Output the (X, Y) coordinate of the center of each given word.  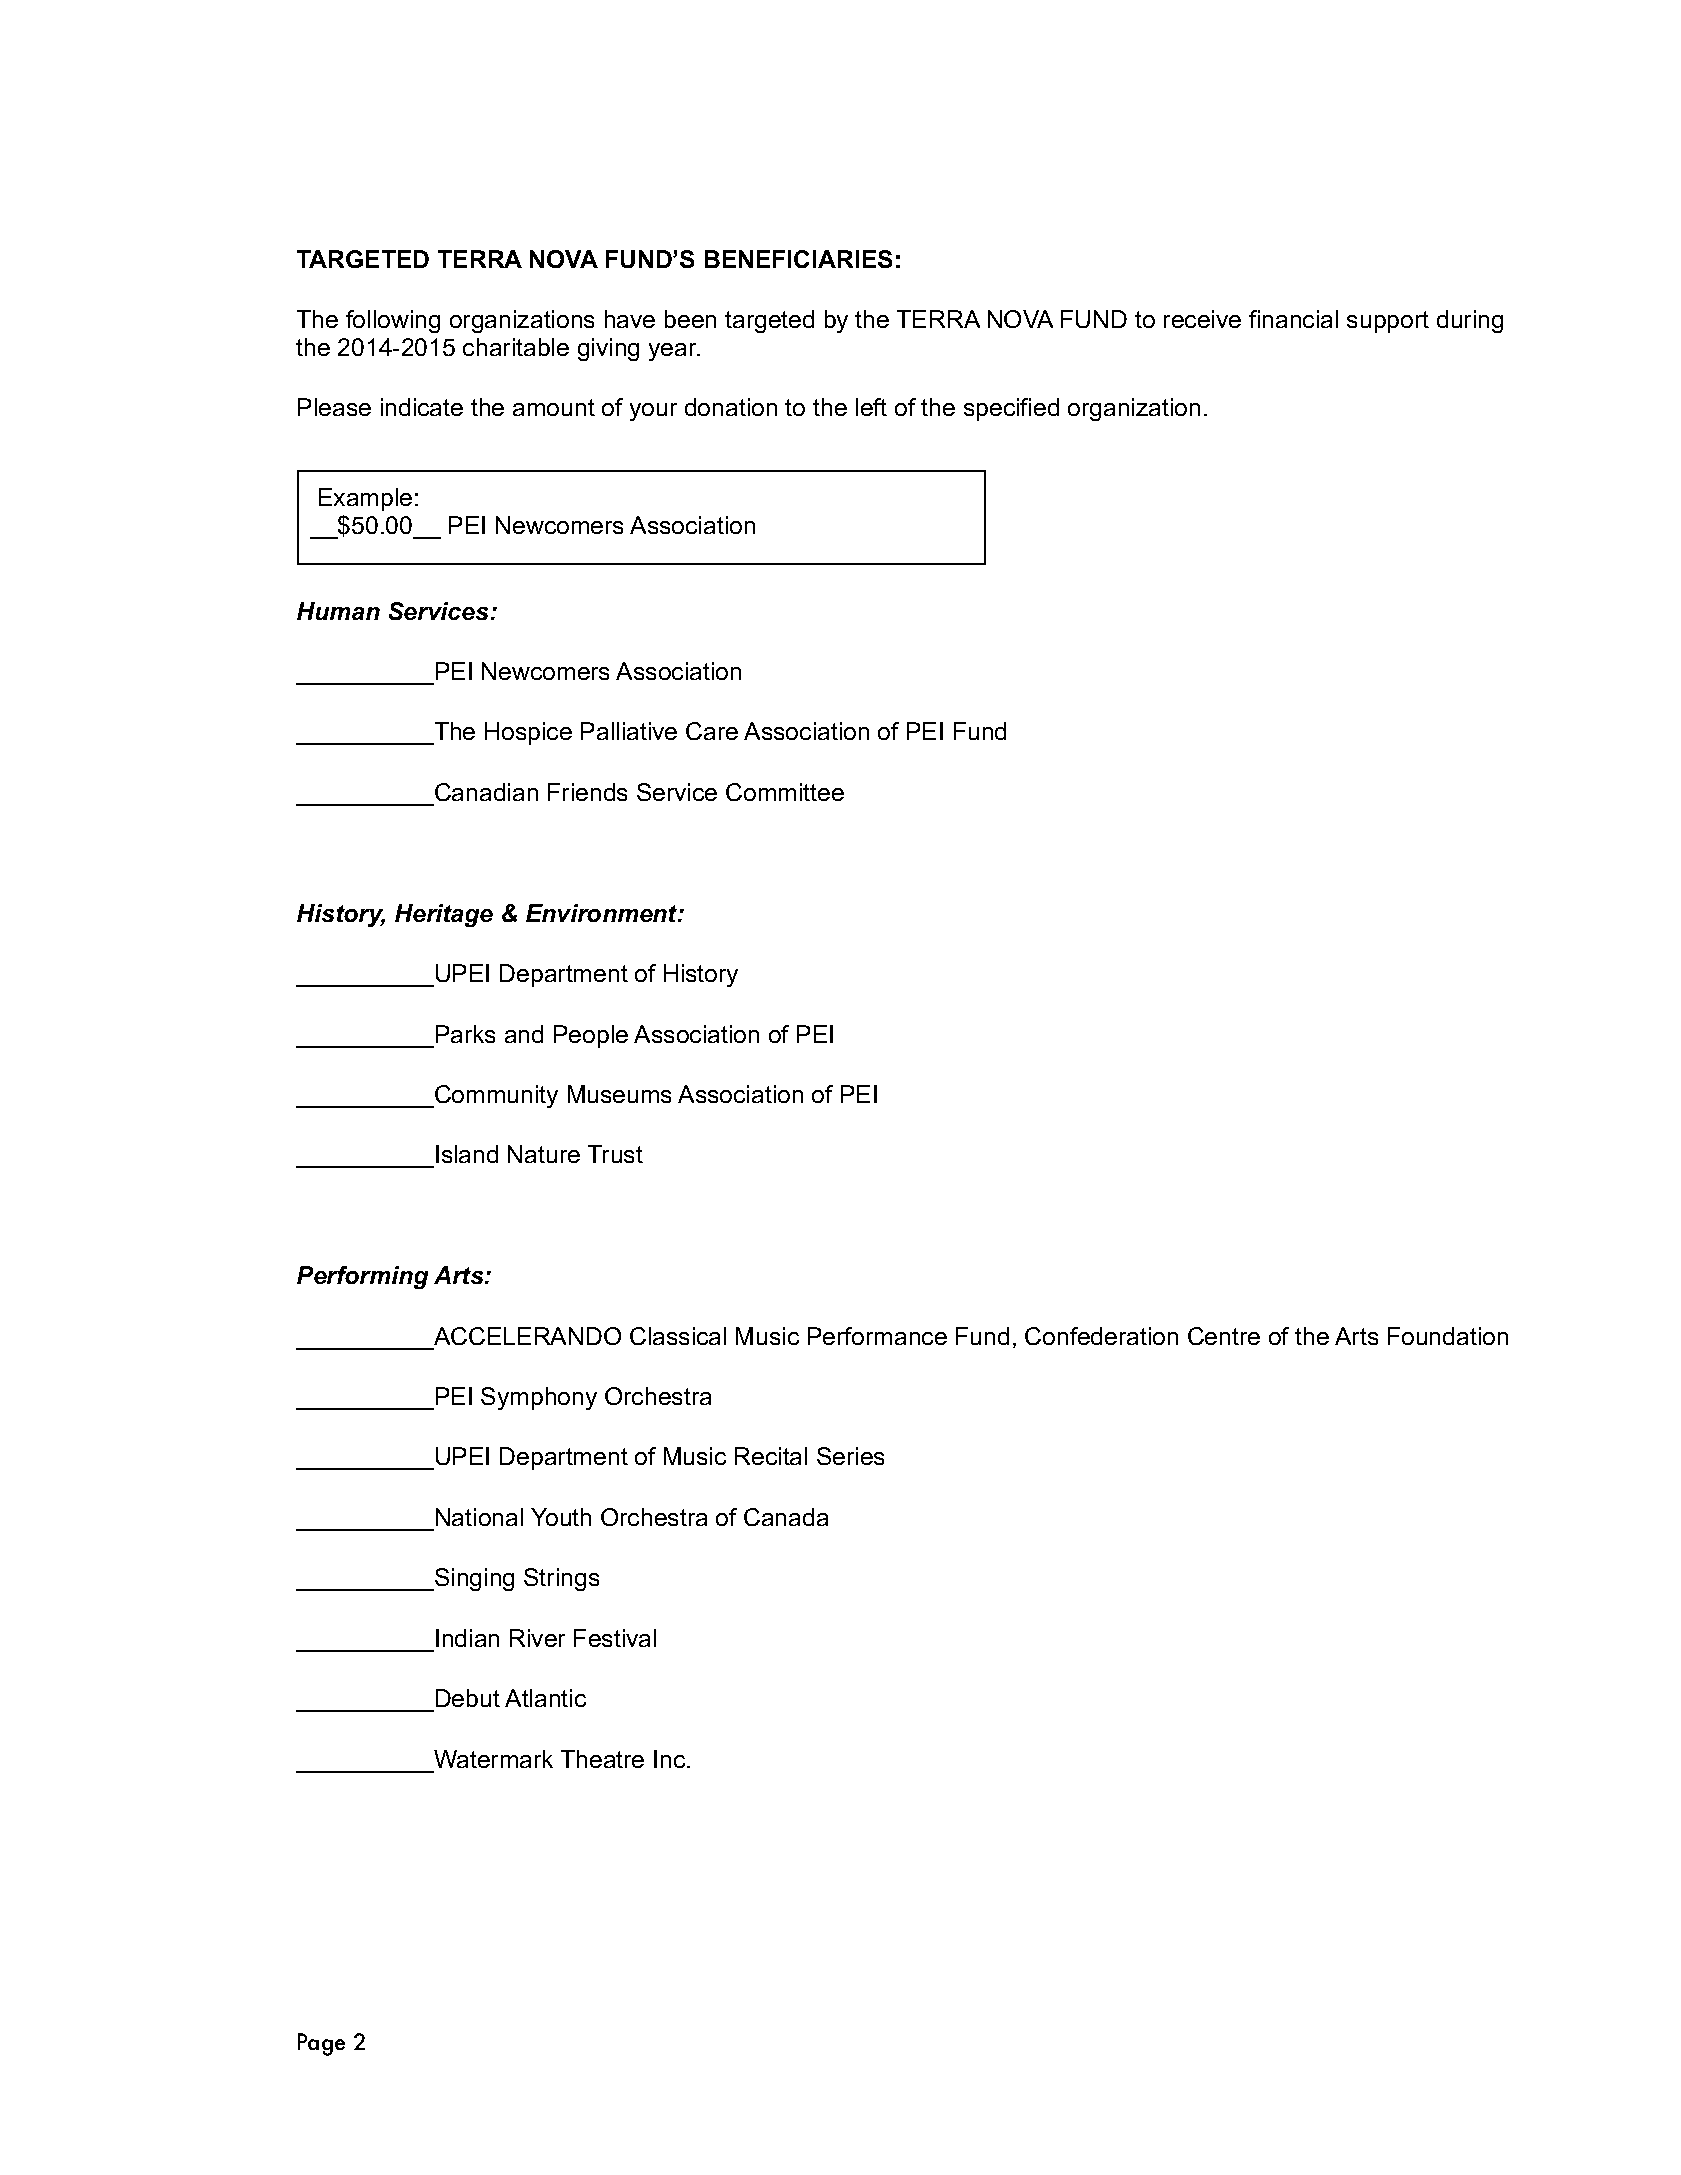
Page (321, 2044)
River (537, 1638)
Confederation (1101, 1336)
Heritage (444, 915)
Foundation (1448, 1336)
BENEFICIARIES (798, 259)
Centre (1224, 1336)
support (1388, 322)
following (393, 321)
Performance (877, 1336)
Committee (785, 792)
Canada (786, 1517)
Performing (362, 1277)
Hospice (528, 733)
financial (1293, 319)
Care (712, 731)
